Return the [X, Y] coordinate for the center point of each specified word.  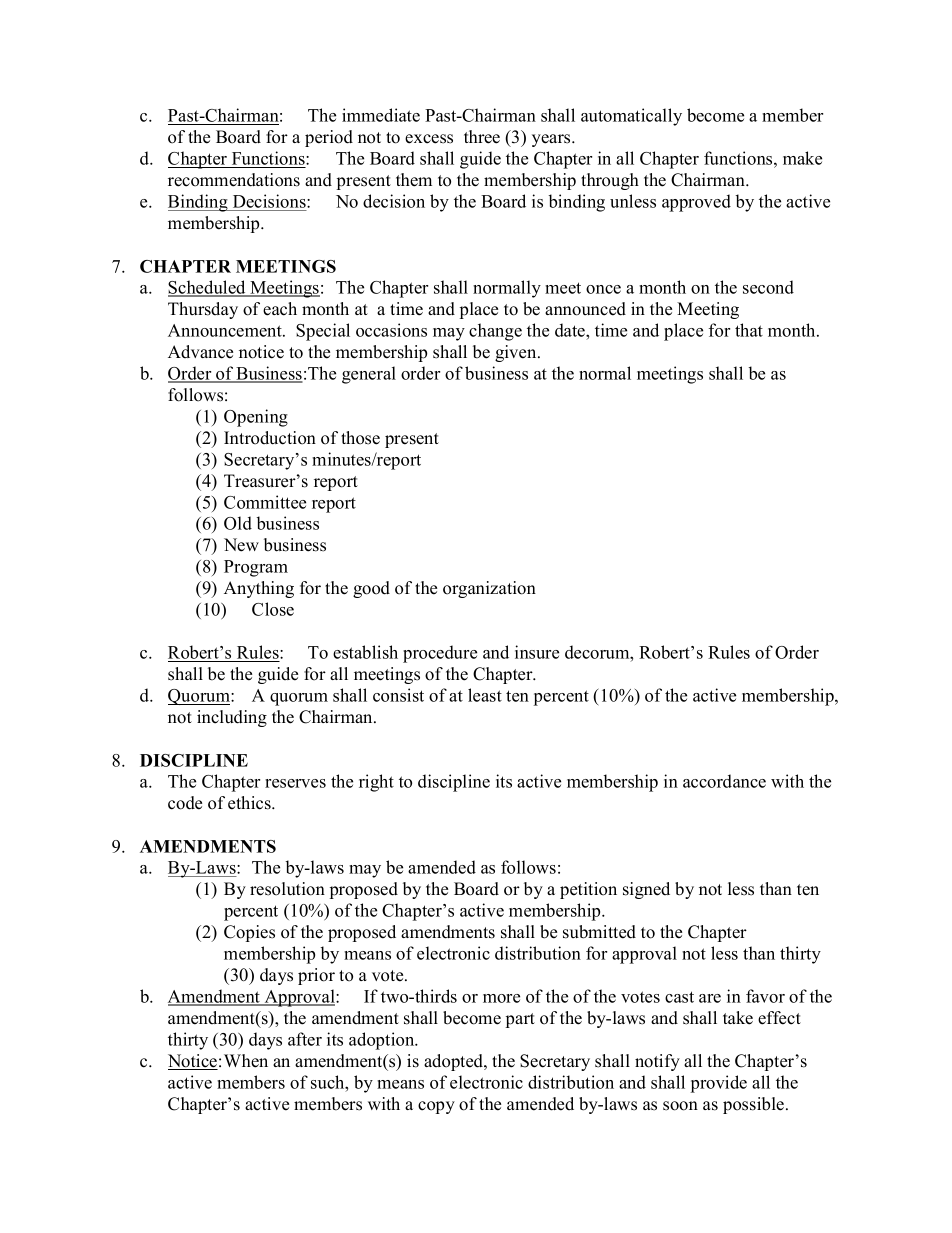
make [802, 158]
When [246, 1061]
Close [273, 609]
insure [537, 652]
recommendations [234, 180]
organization [489, 589]
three [482, 137]
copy [436, 1107]
